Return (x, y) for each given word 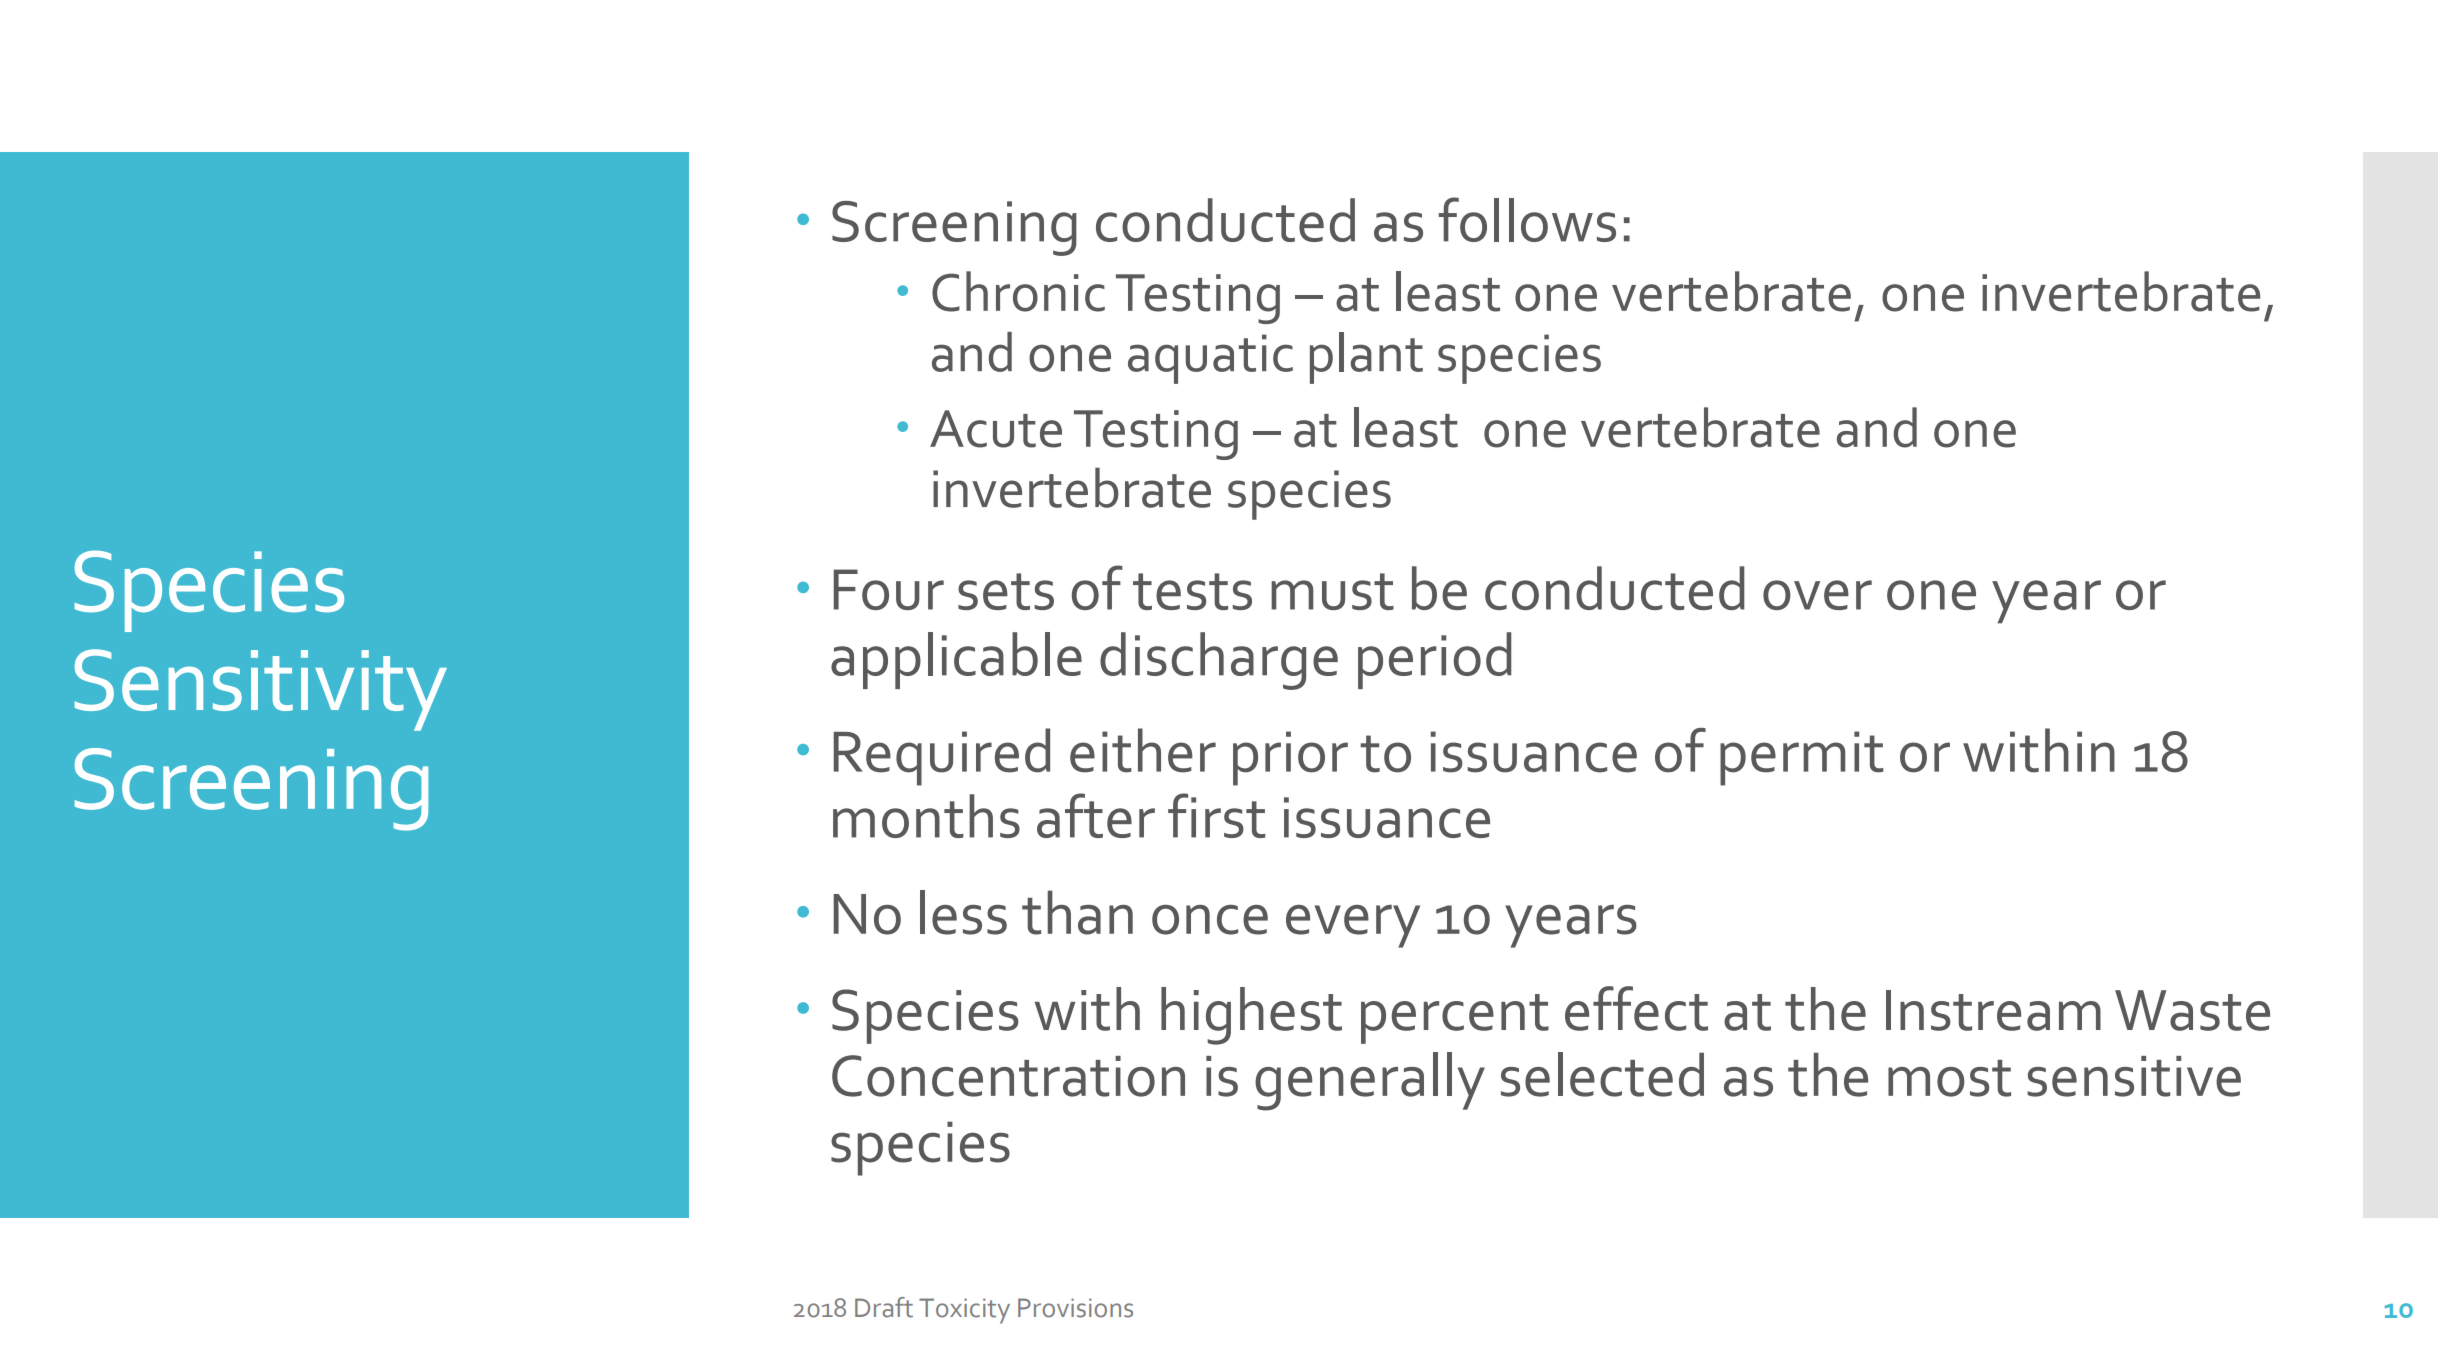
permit (1801, 758)
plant (1366, 358)
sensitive (2134, 1076)
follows (1527, 219)
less (963, 912)
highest (1251, 1016)
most (1949, 1078)
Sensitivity (261, 690)
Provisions (1075, 1308)
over (1817, 595)
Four (889, 589)
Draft (884, 1307)
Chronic (1018, 291)
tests (1192, 591)
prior (1290, 758)
